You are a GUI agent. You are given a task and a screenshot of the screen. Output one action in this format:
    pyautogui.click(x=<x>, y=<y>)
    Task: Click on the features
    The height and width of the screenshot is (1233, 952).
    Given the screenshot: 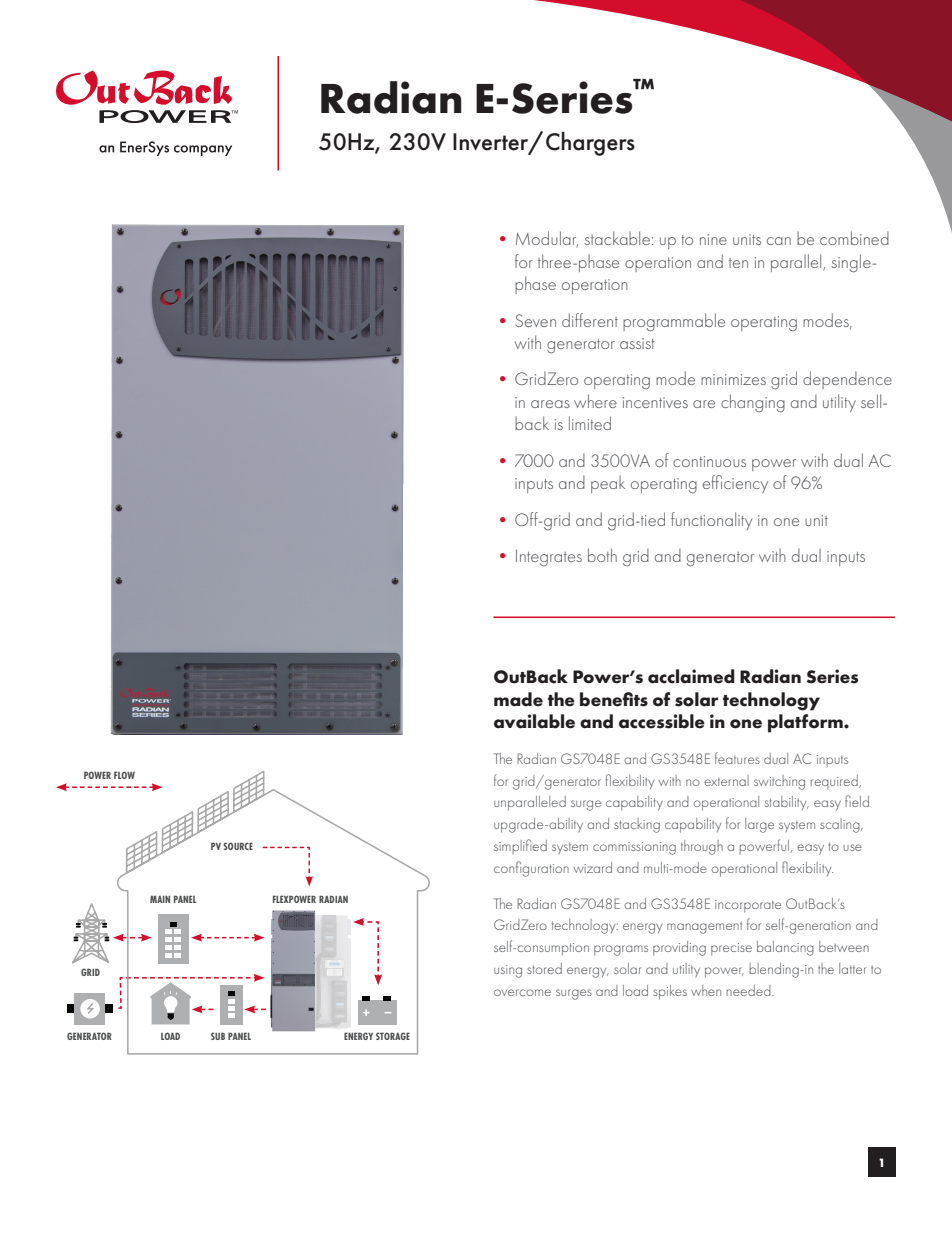 What is the action you would take?
    pyautogui.click(x=737, y=758)
